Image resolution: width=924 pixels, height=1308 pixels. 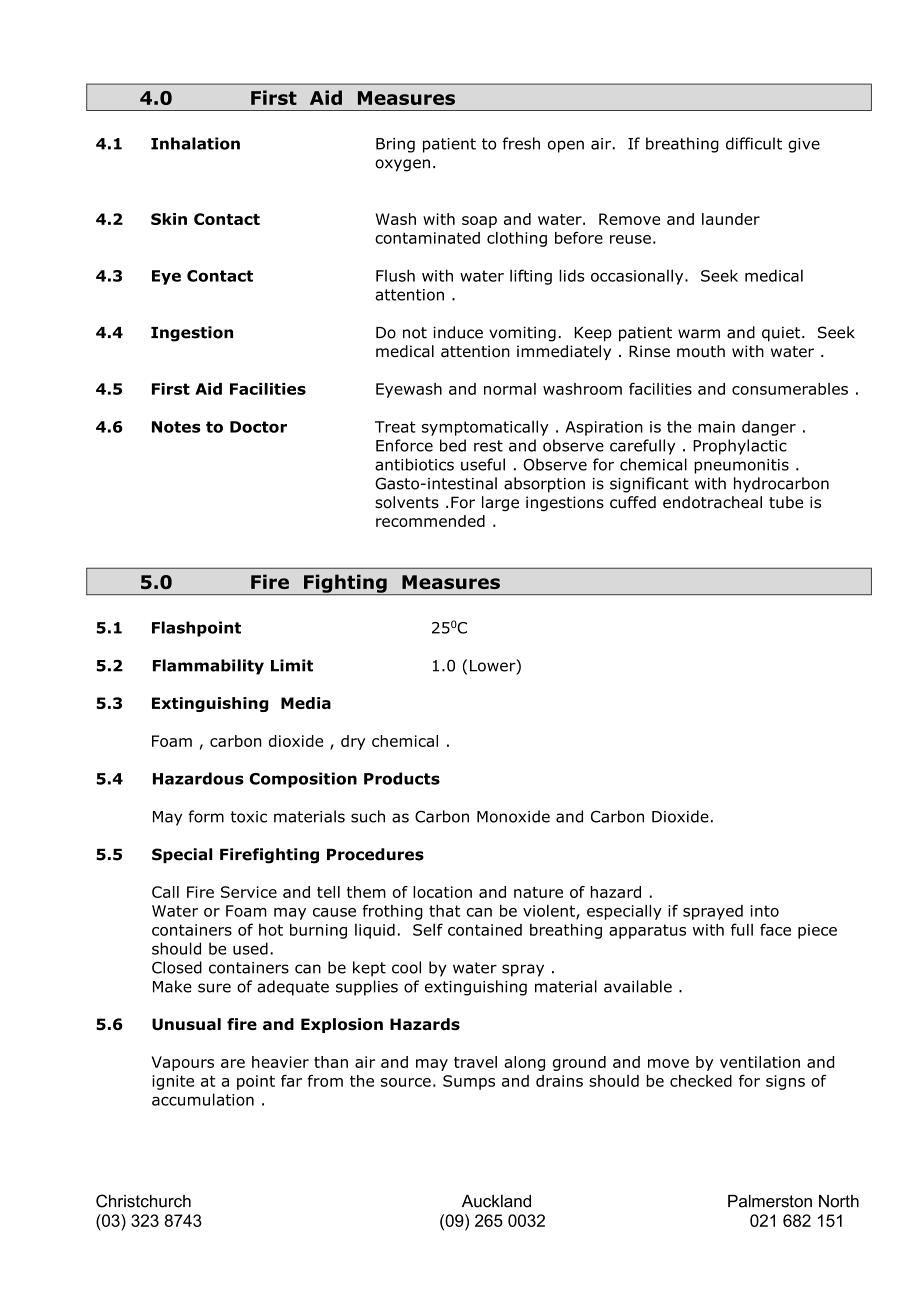 I want to click on North, so click(x=839, y=1201).
